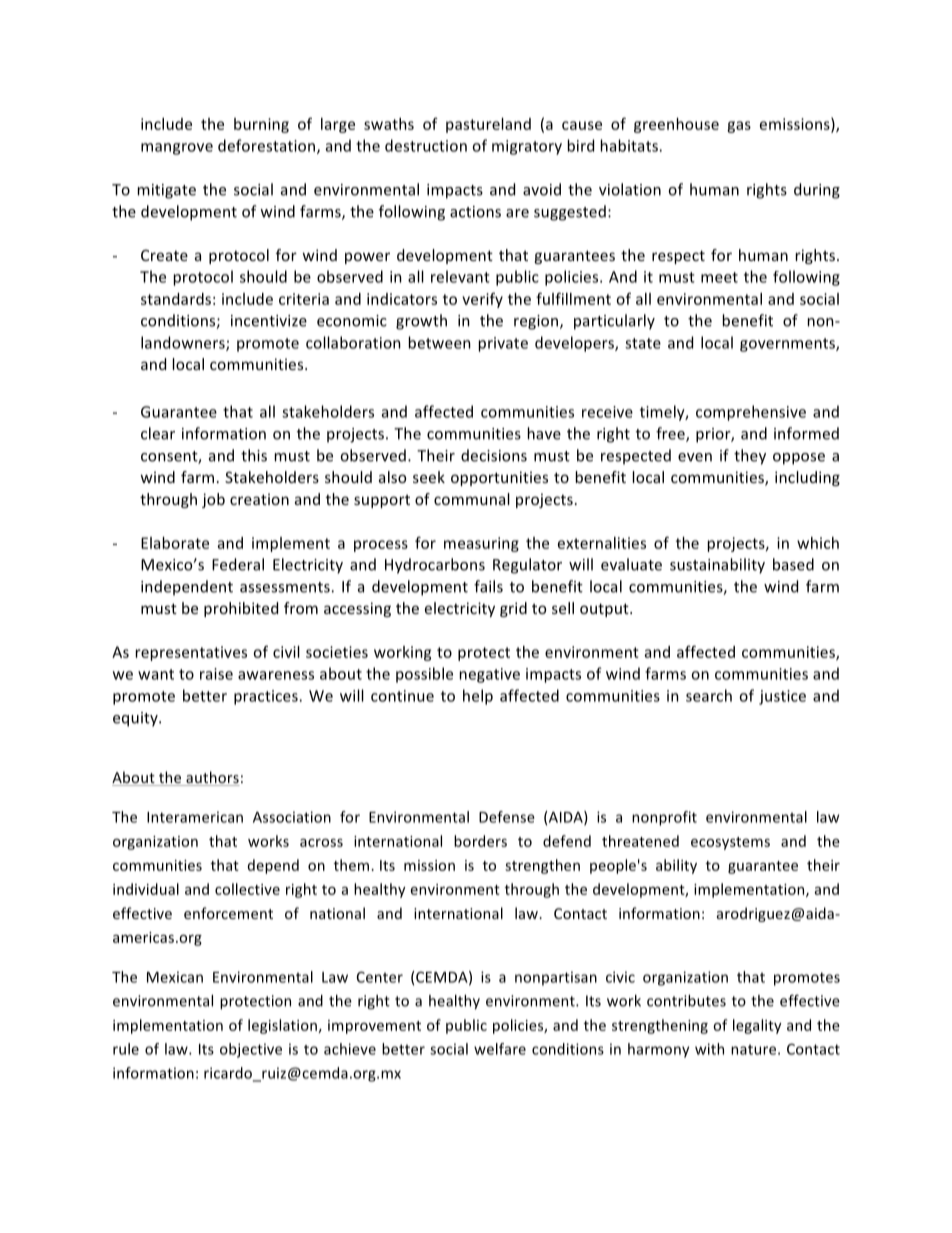 The height and width of the page is (1233, 952). Describe the element at coordinates (488, 125) in the page. I see `pastureland` at that location.
